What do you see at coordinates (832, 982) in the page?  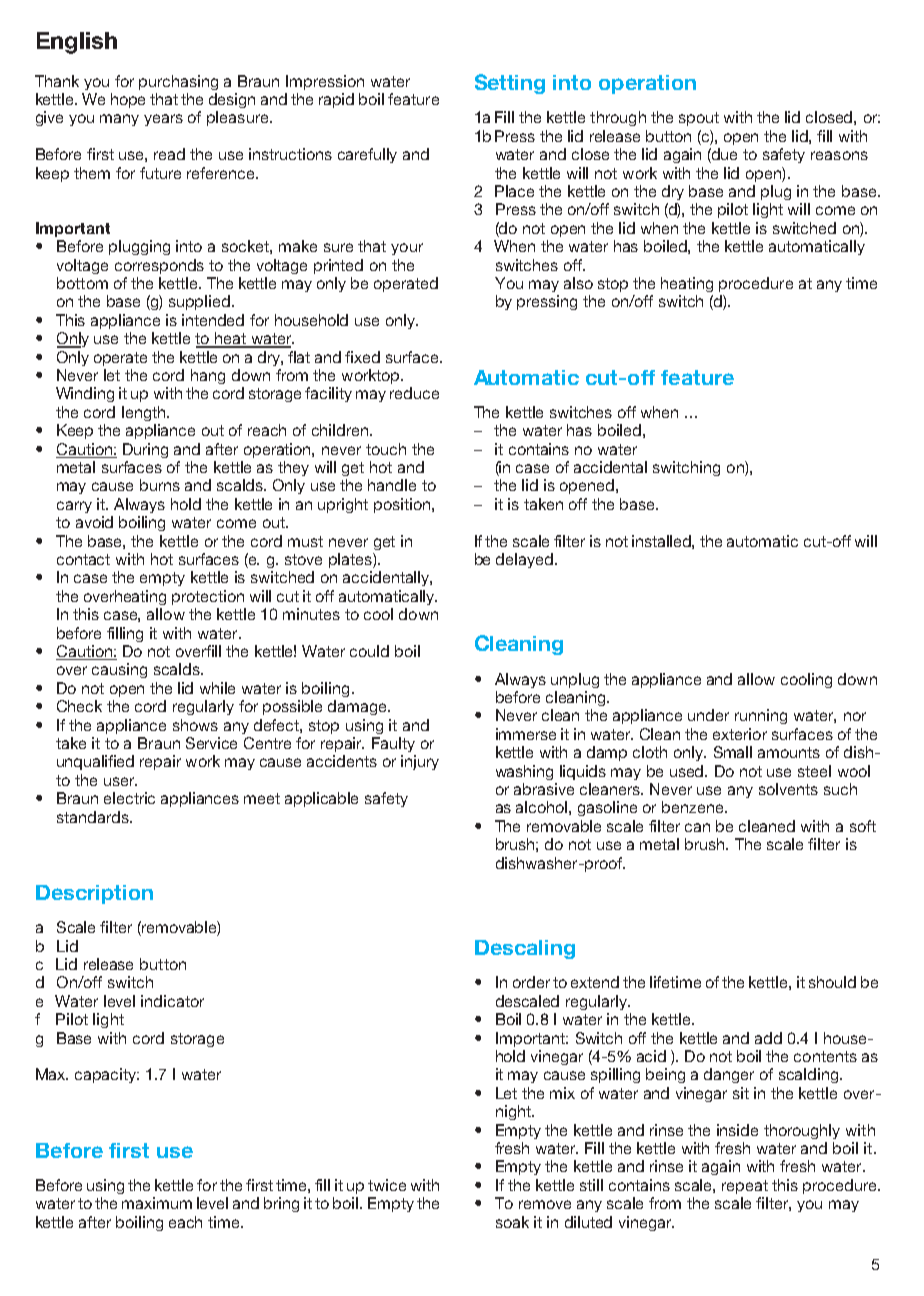 I see `should` at bounding box center [832, 982].
